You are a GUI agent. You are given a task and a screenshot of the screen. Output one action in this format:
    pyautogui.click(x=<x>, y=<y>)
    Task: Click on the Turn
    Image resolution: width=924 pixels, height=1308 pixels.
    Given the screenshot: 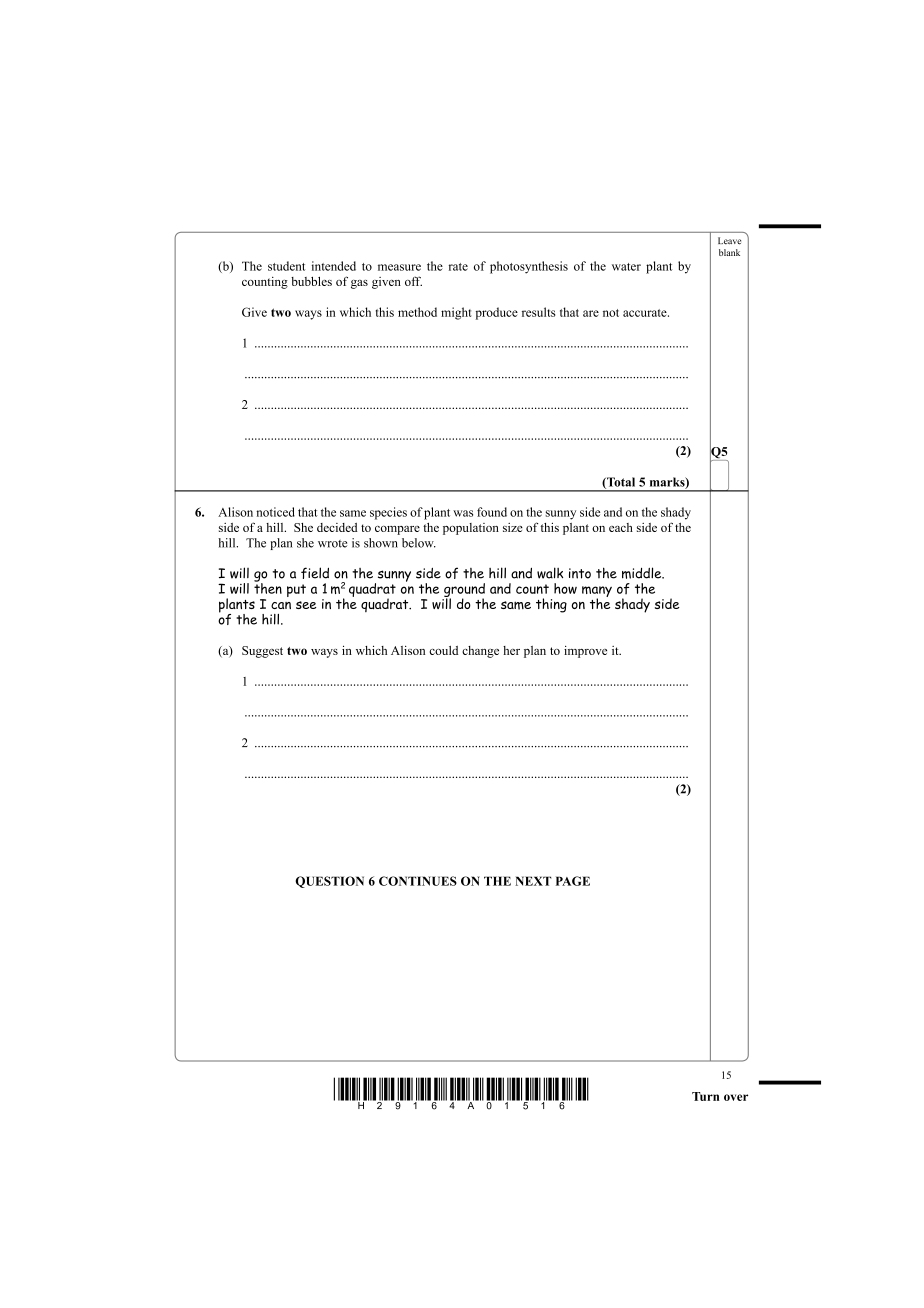 What is the action you would take?
    pyautogui.click(x=705, y=1096)
